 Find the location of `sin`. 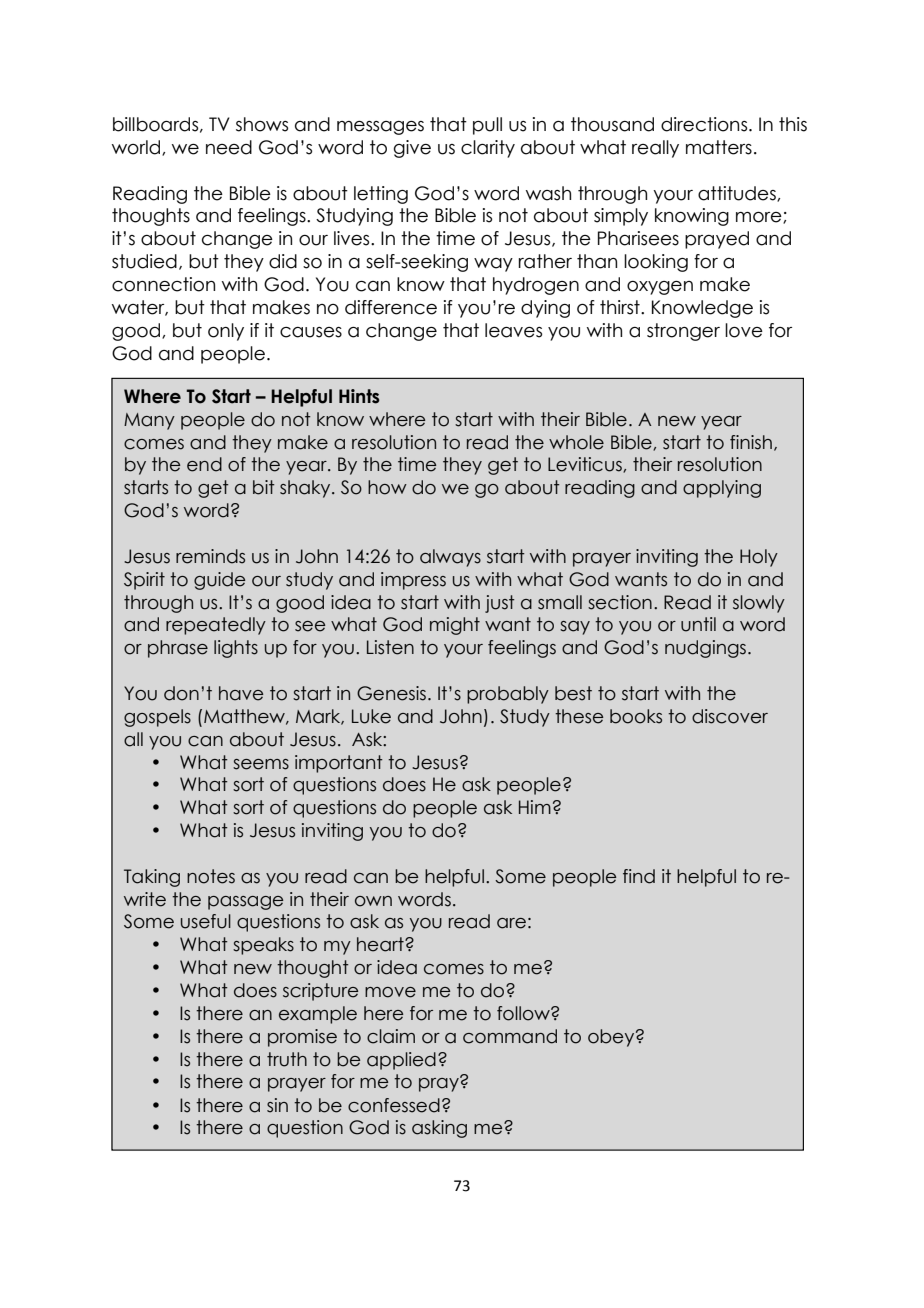

sin is located at coordinates (277, 1105).
